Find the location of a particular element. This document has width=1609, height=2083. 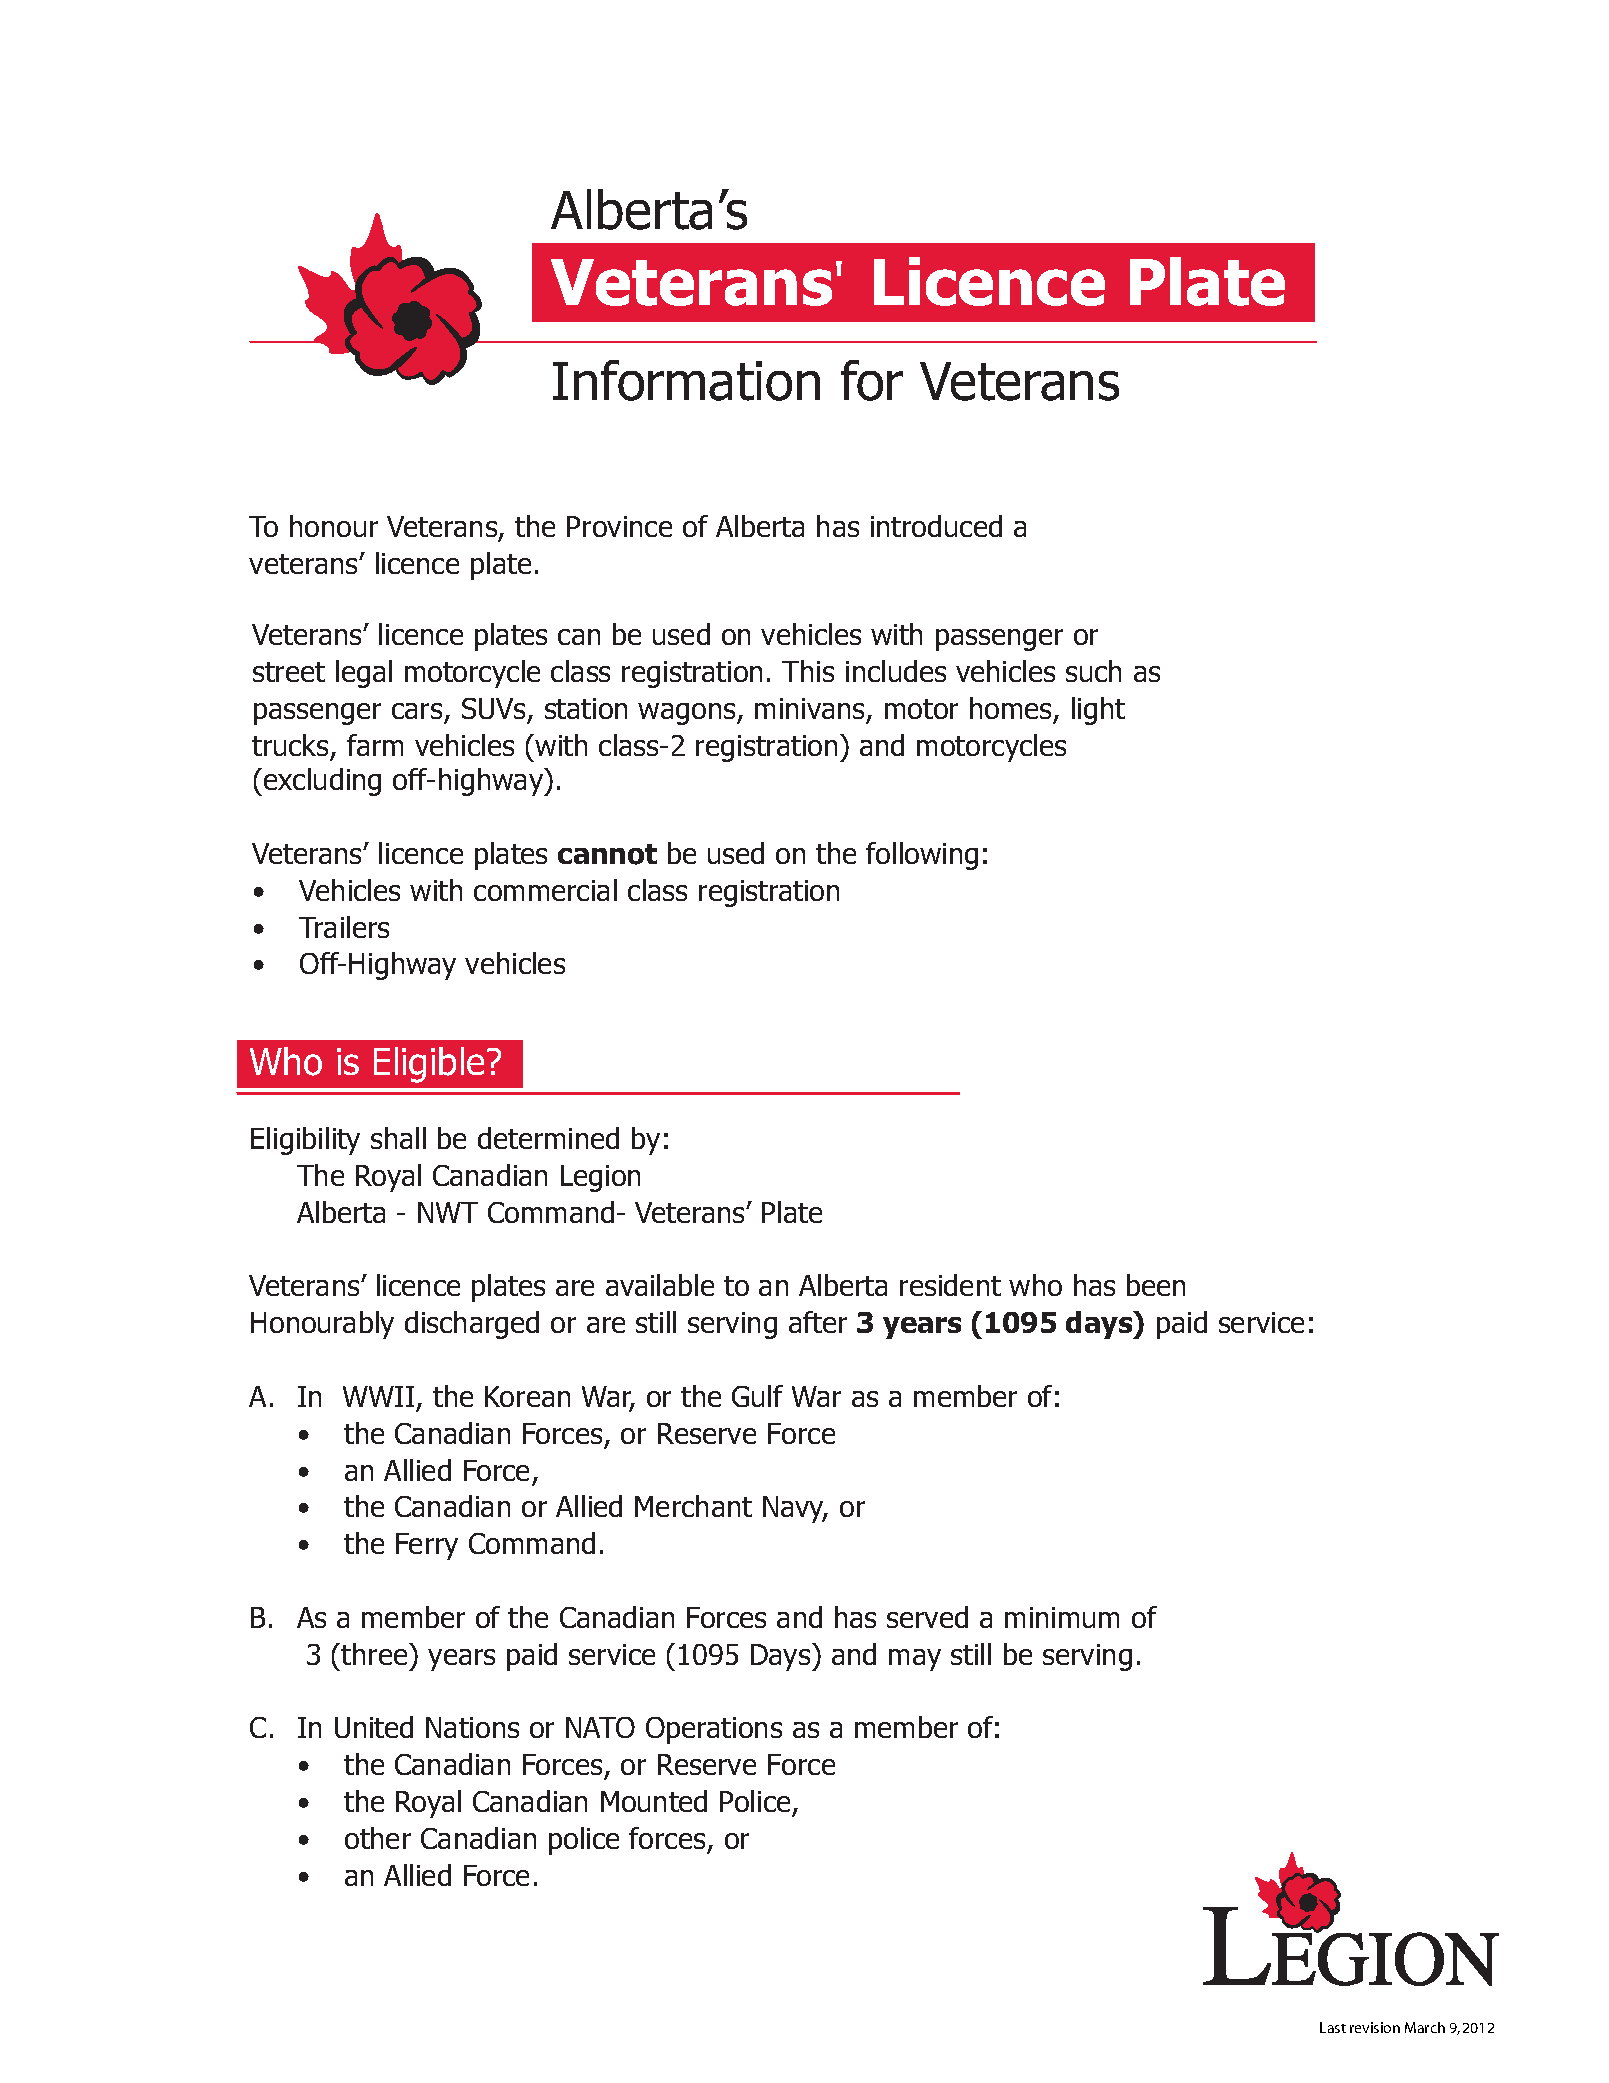

other is located at coordinates (378, 1838).
